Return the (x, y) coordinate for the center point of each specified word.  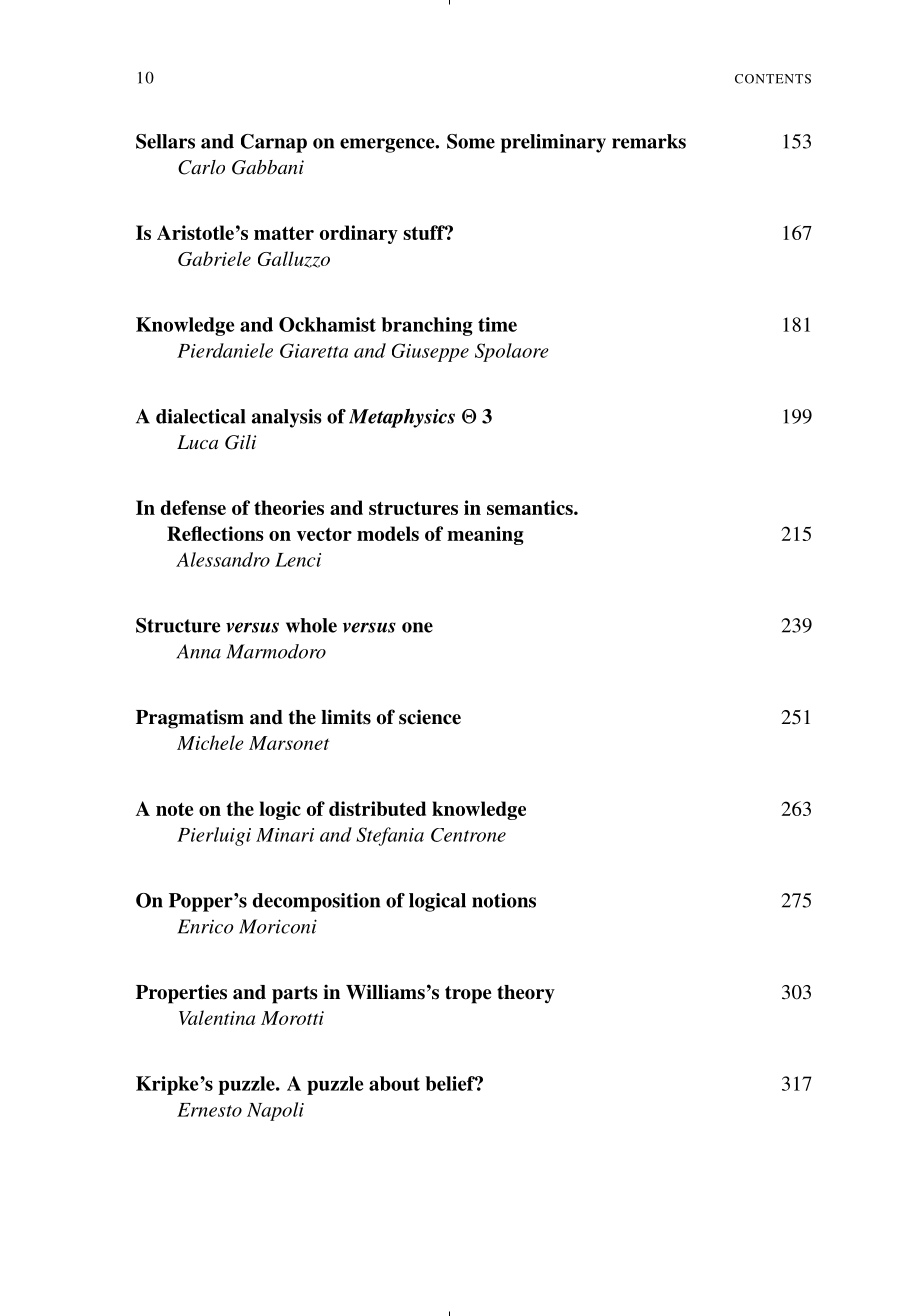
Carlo (201, 167)
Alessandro (223, 559)
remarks (649, 141)
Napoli (275, 1111)
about (394, 1083)
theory (526, 994)
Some (471, 141)
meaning (485, 535)
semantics (531, 507)
